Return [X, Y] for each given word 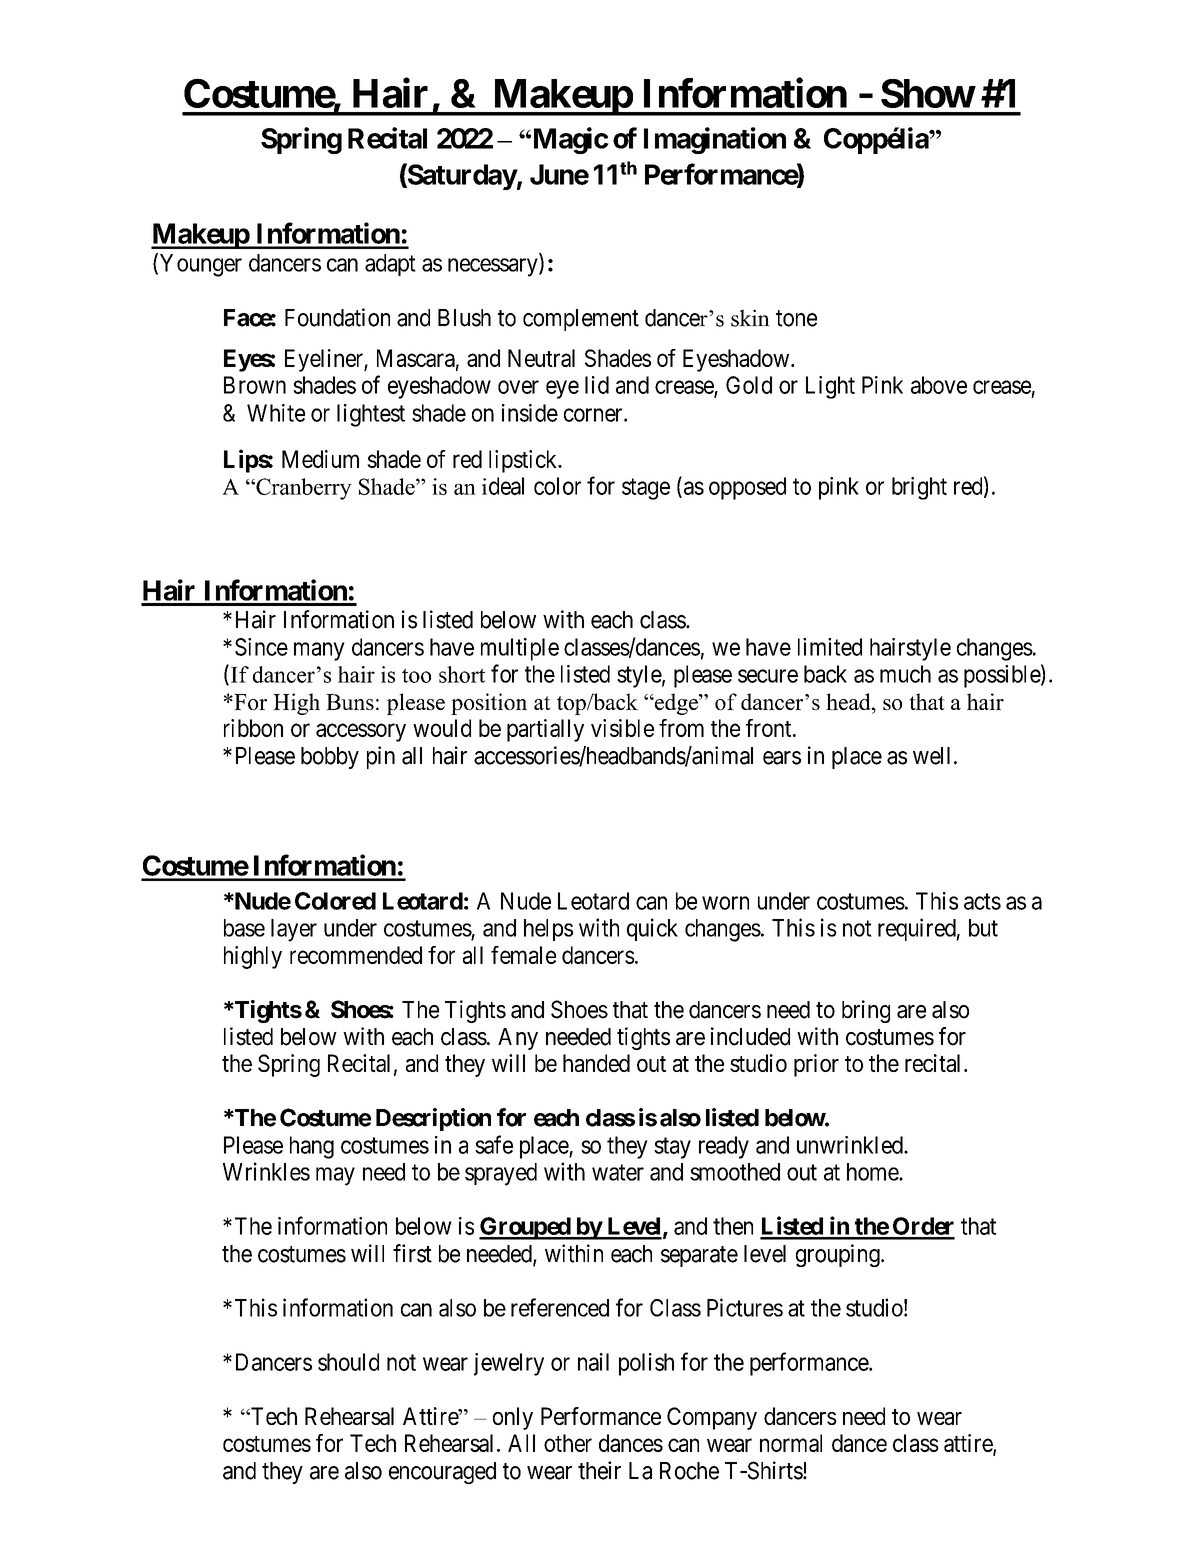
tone [796, 318]
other [568, 1443]
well [934, 756]
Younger [201, 265]
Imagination [715, 140]
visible [622, 728]
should [348, 1362]
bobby [330, 758]
